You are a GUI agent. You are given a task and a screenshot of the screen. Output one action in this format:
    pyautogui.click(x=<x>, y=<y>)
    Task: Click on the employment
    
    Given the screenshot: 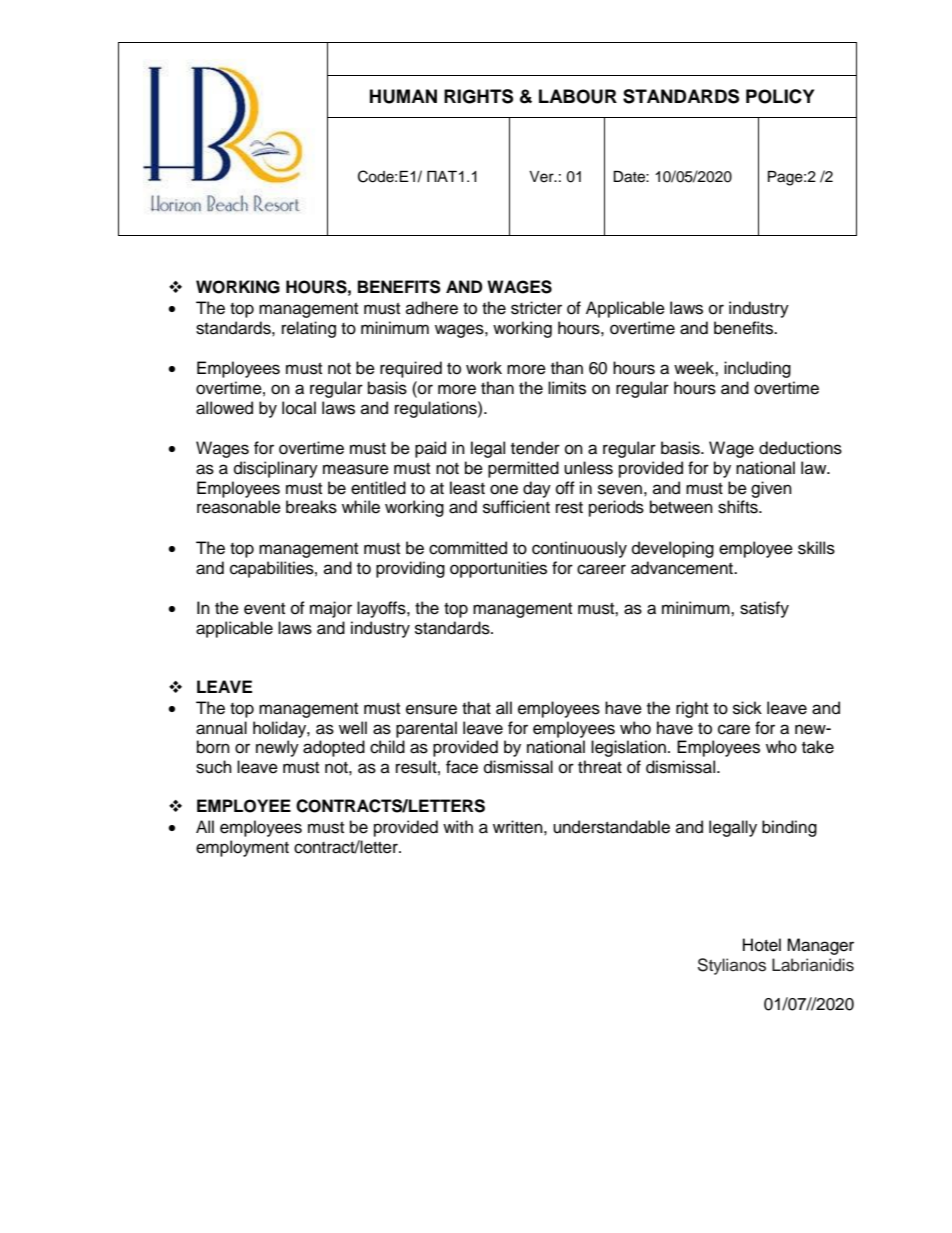 What is the action you would take?
    pyautogui.click(x=242, y=848)
